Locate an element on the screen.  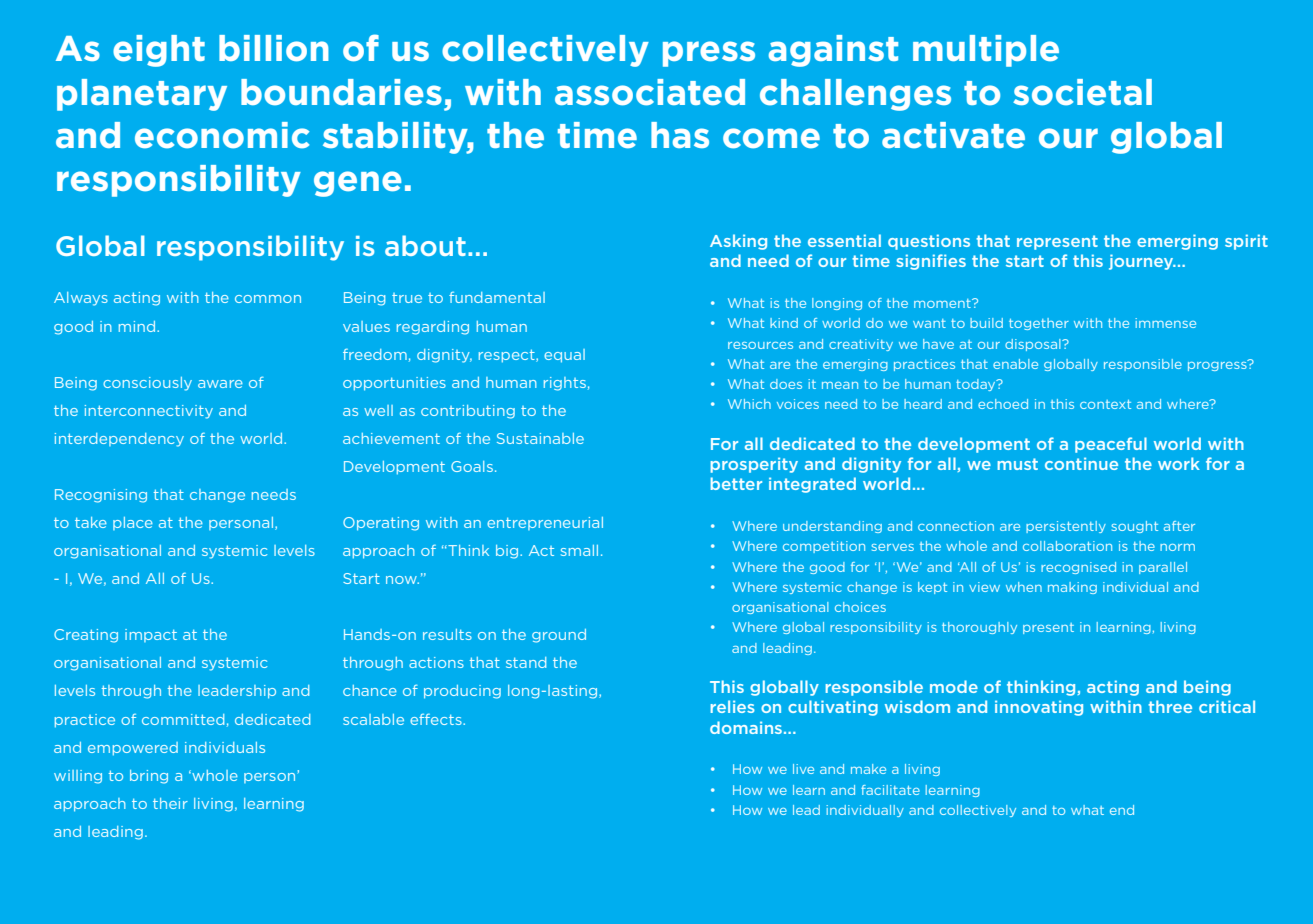
interconnectivity is located at coordinates (149, 412).
